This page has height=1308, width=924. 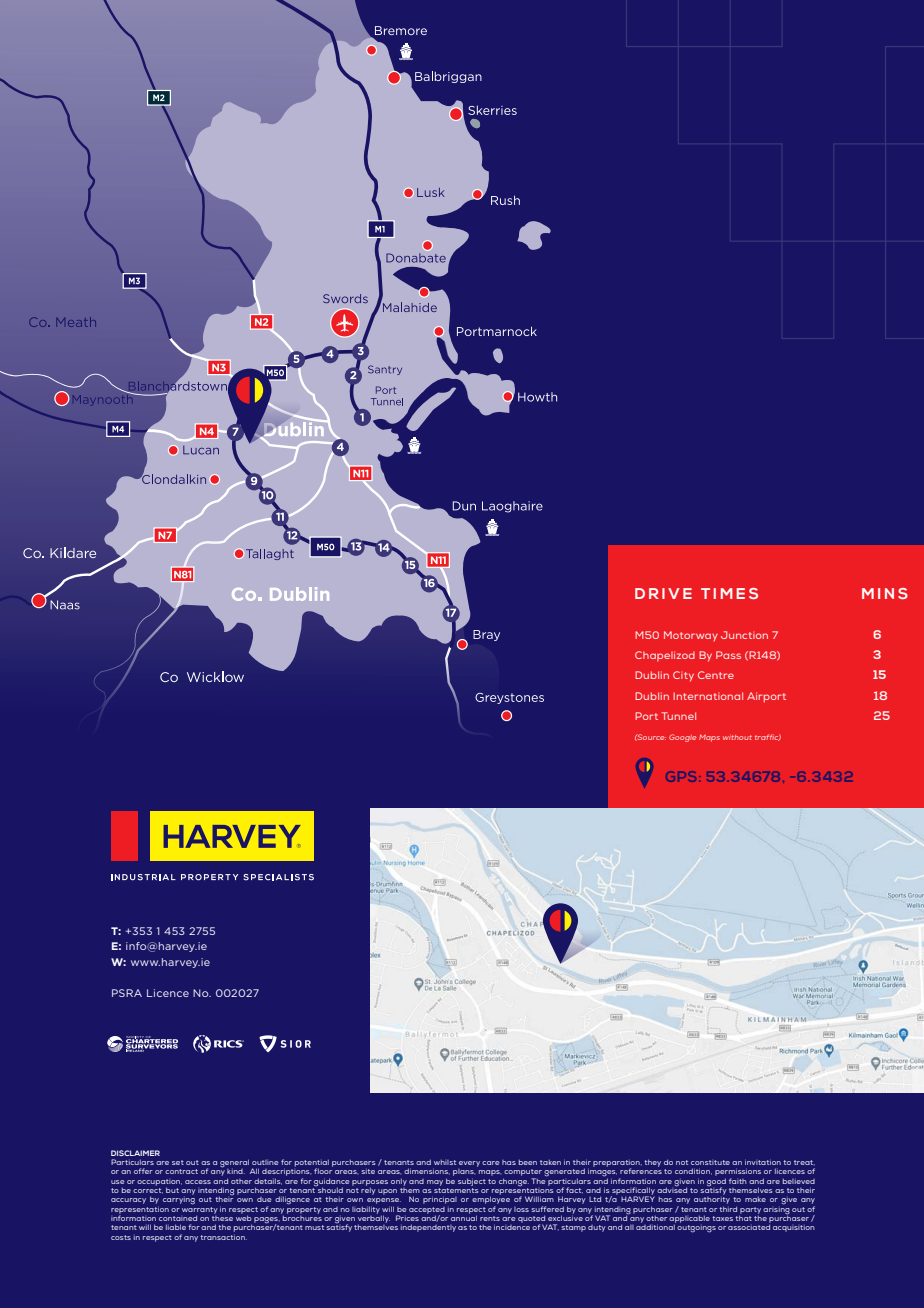 I want to click on these, so click(x=222, y=1217).
